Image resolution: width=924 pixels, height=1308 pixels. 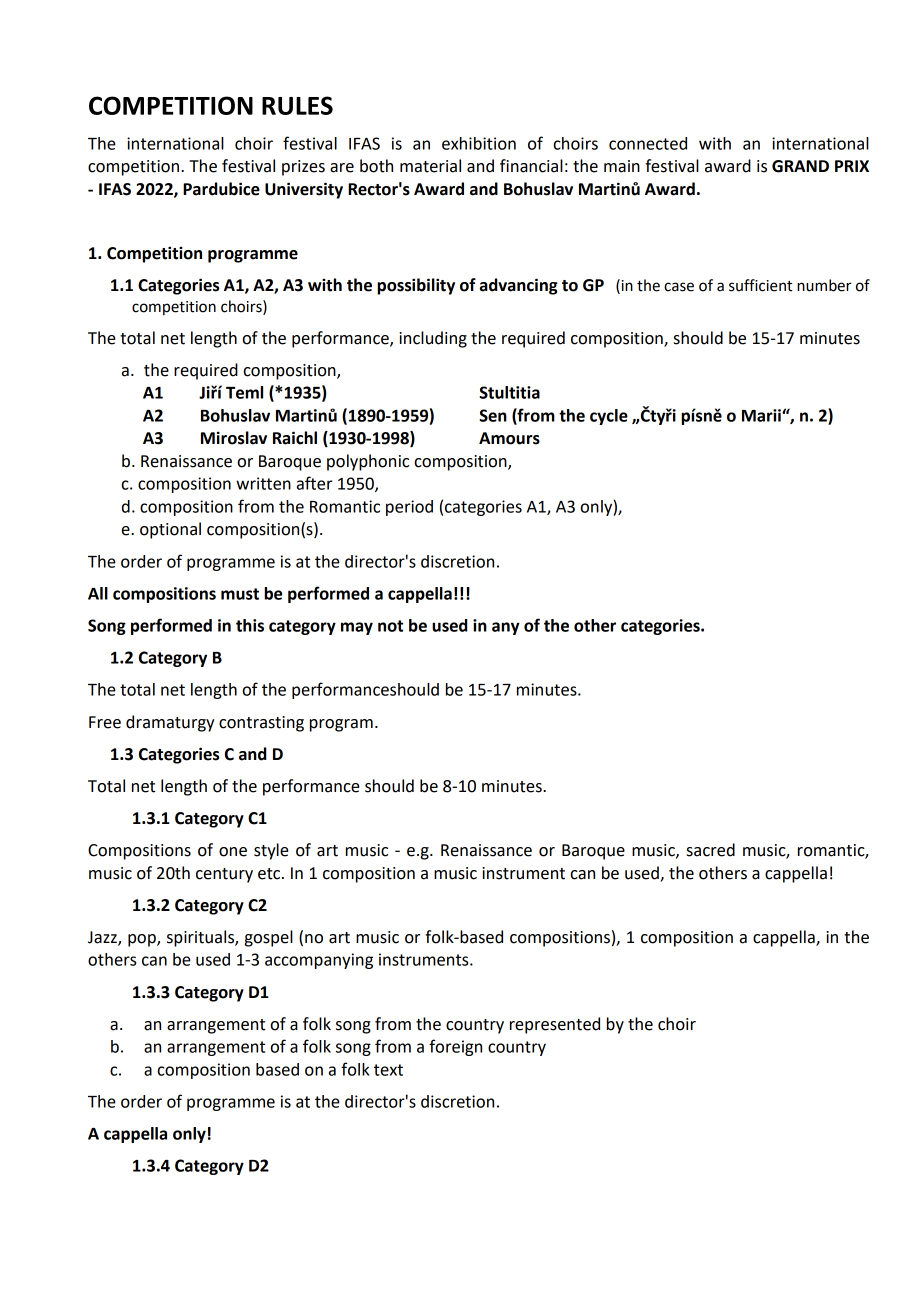 I want to click on must, so click(x=240, y=594).
